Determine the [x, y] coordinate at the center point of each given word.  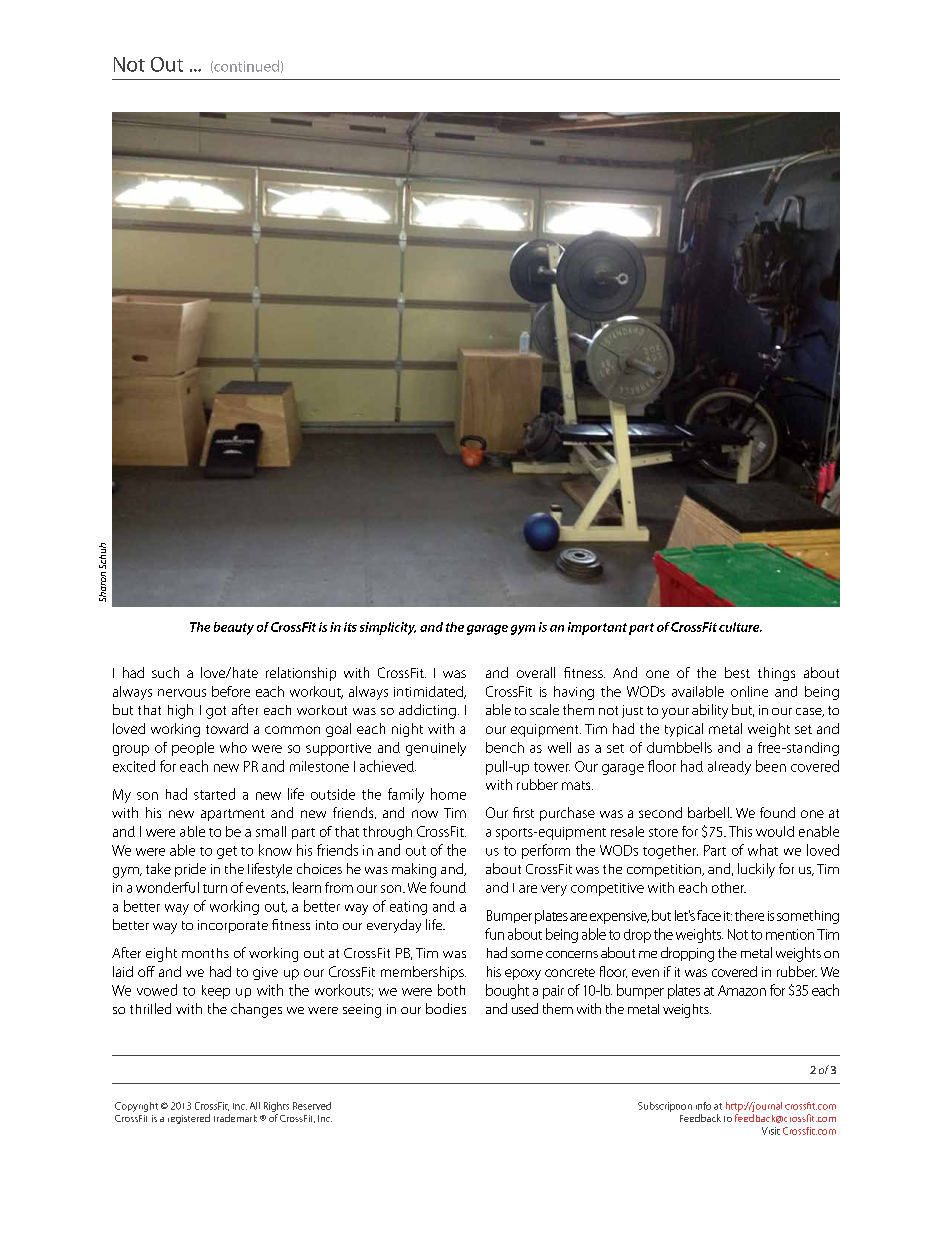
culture [740, 627]
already [729, 768]
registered [189, 1119]
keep [216, 992]
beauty [234, 628]
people [193, 749]
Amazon [742, 990]
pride [190, 870]
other [729, 887]
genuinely [436, 749]
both [451, 990]
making [414, 870]
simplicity [388, 628]
